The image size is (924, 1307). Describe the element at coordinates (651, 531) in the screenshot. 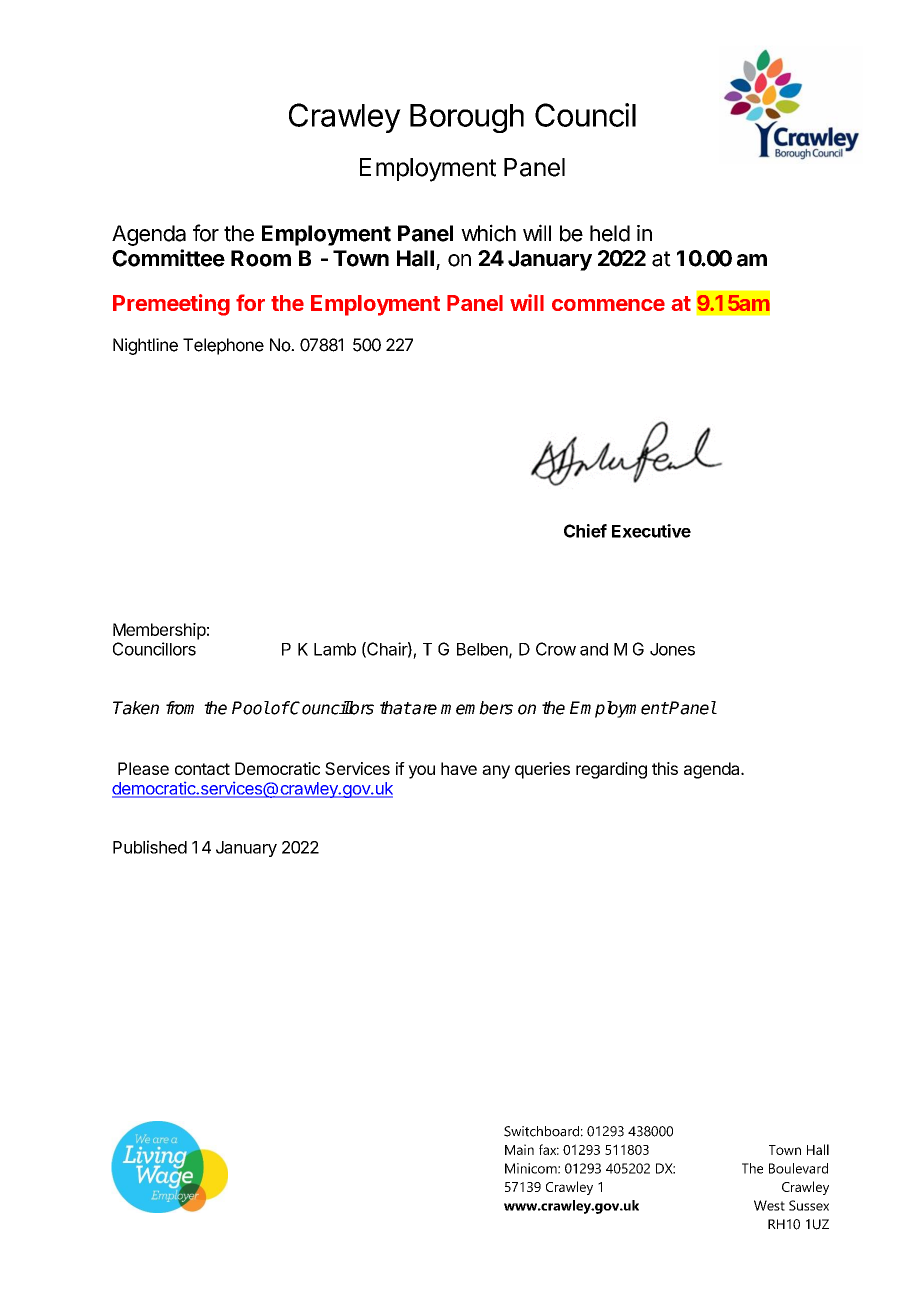

I see `Executive` at that location.
